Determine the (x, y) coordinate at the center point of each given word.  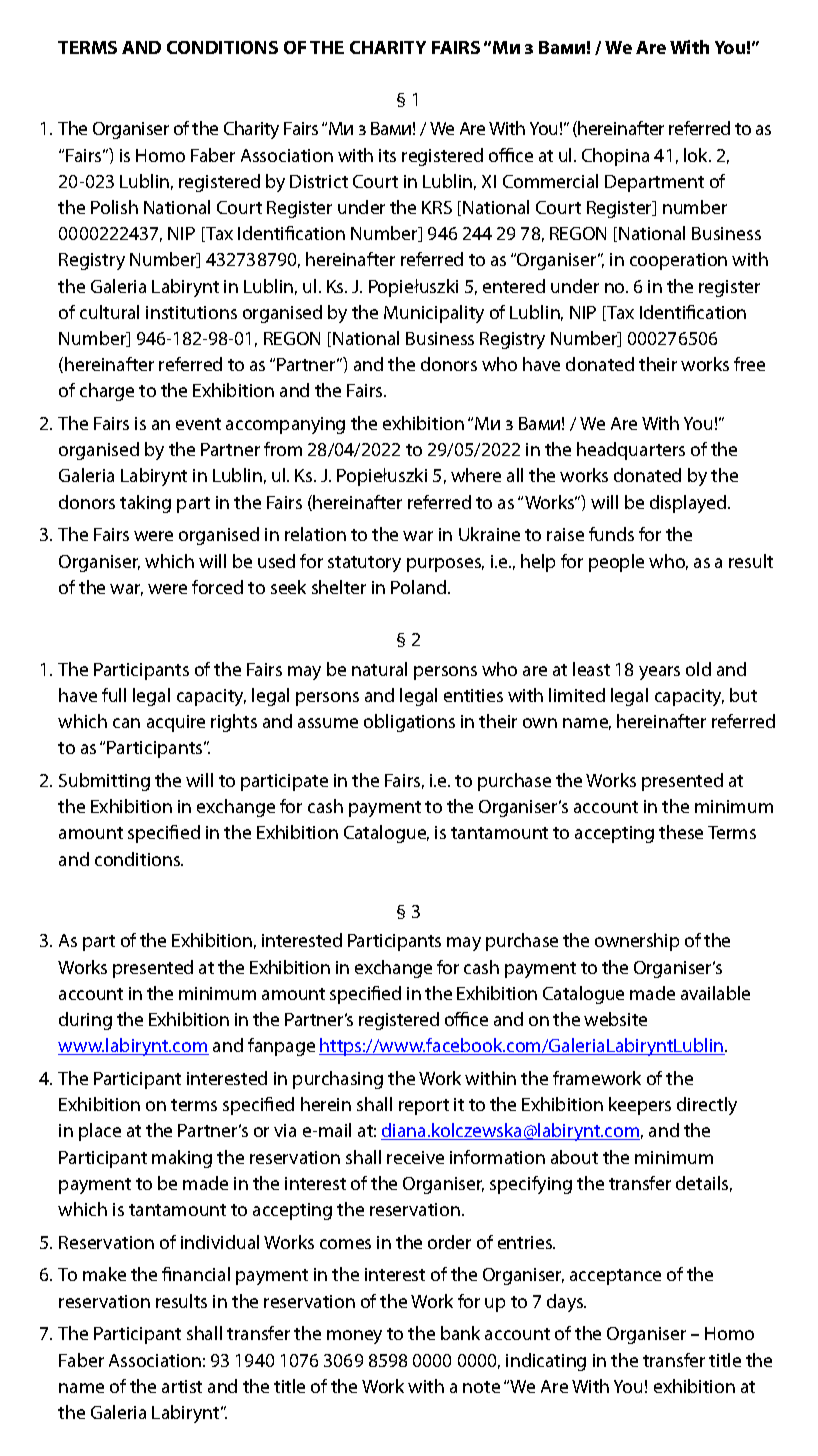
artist (182, 1386)
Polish (114, 207)
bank (460, 1333)
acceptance (615, 1277)
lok (697, 155)
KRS (437, 207)
